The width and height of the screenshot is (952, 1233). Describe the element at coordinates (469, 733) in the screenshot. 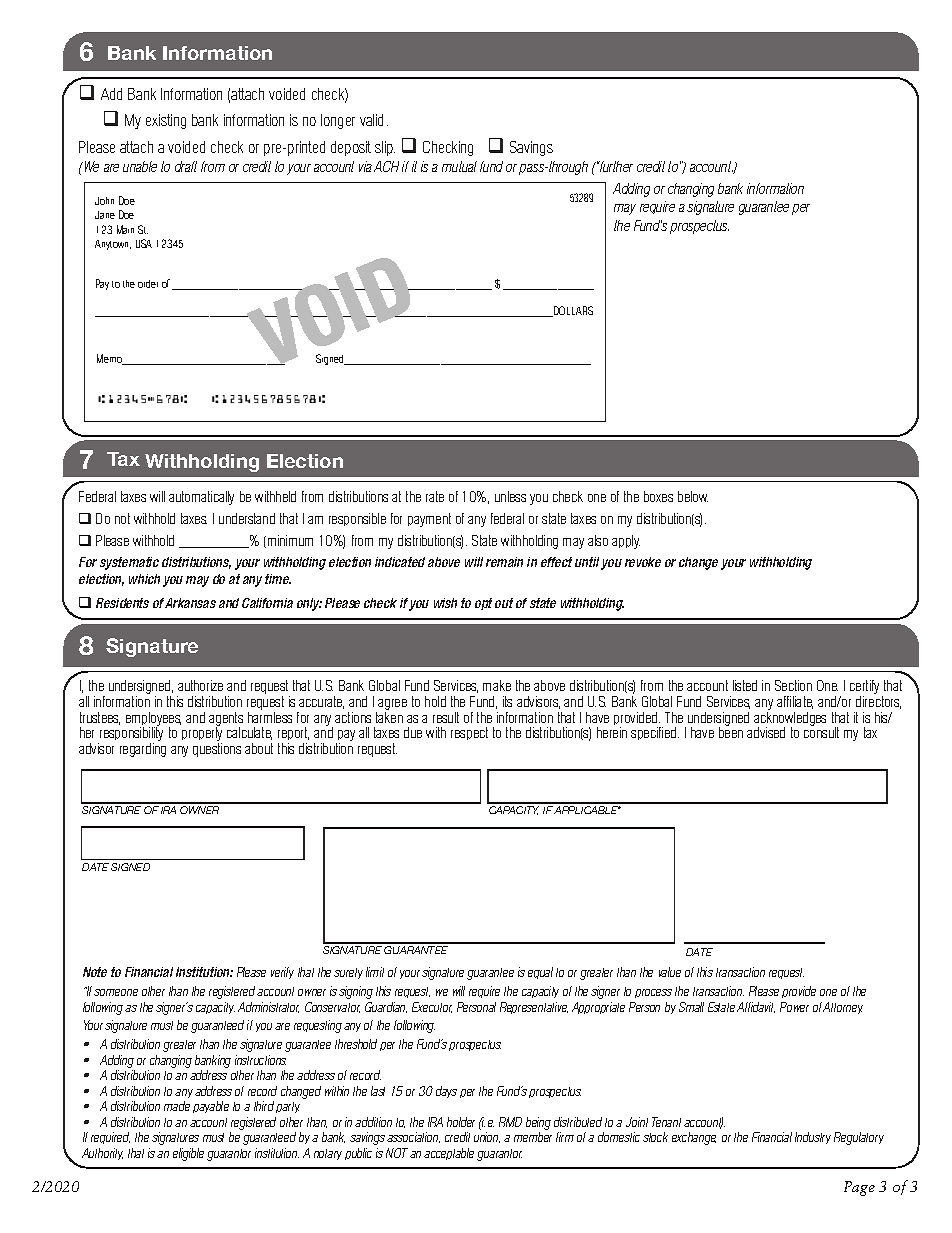

I see `respect` at that location.
